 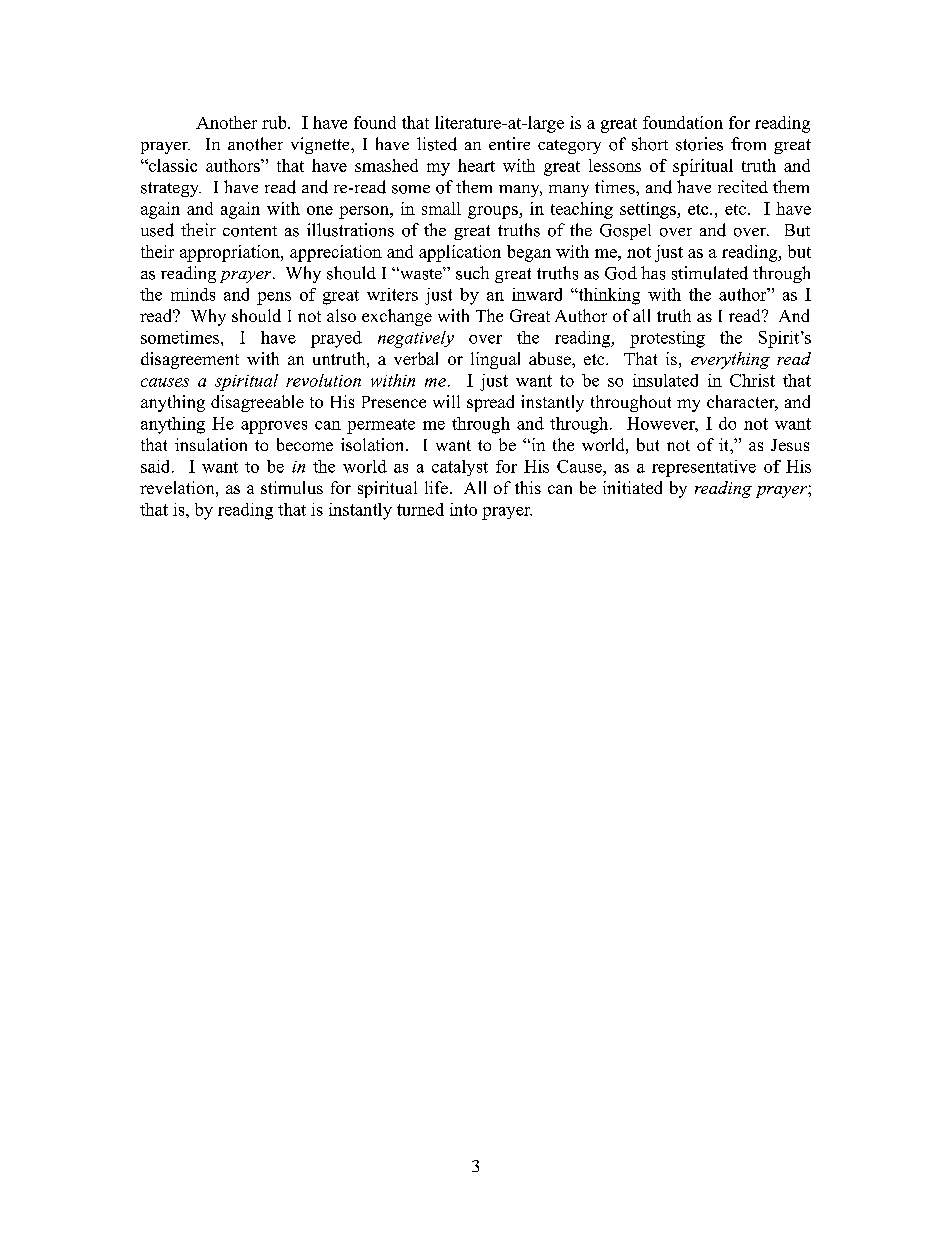 What do you see at coordinates (509, 143) in the page?
I see `entire` at bounding box center [509, 143].
